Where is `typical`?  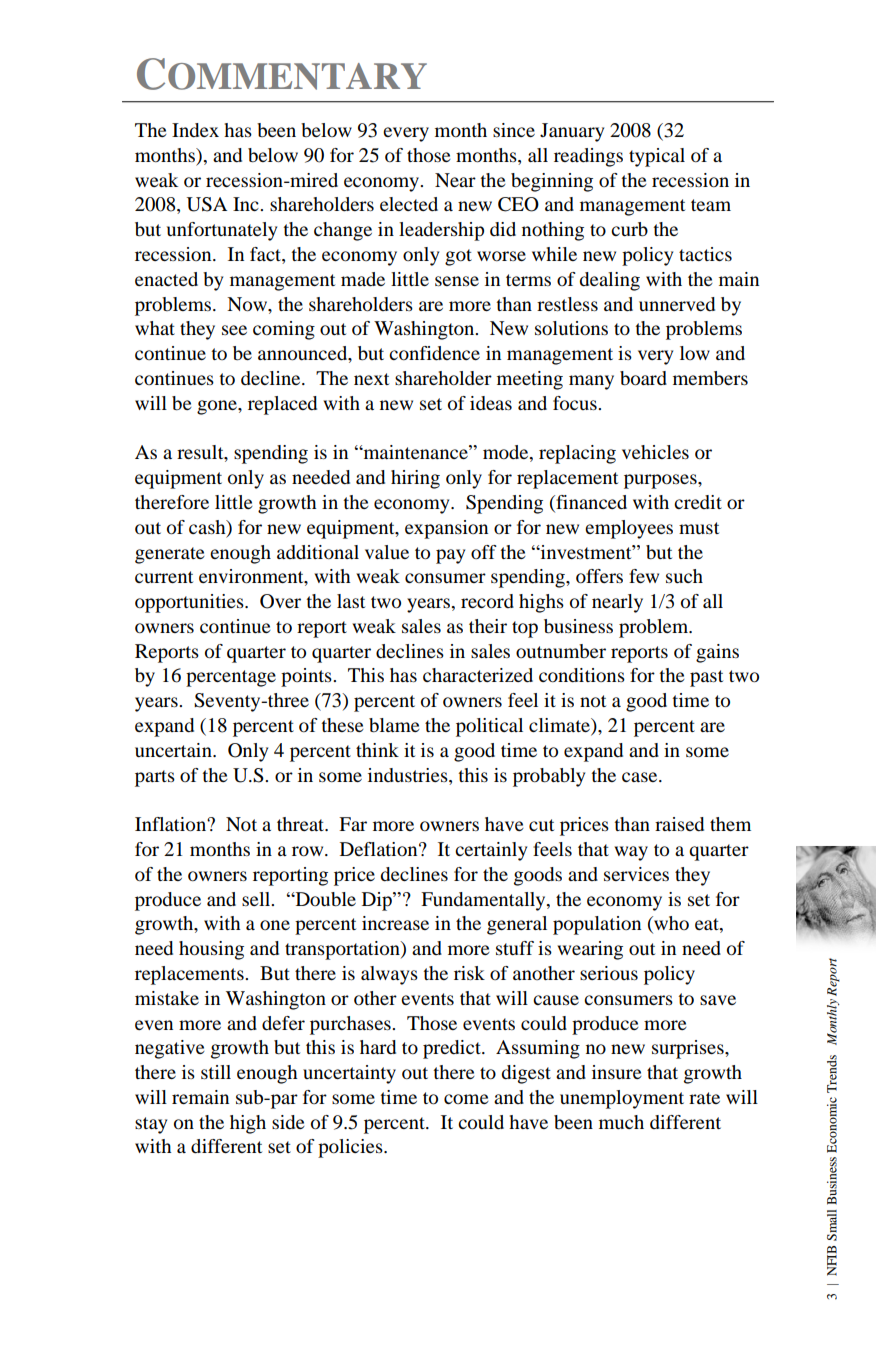
typical is located at coordinates (657, 157).
